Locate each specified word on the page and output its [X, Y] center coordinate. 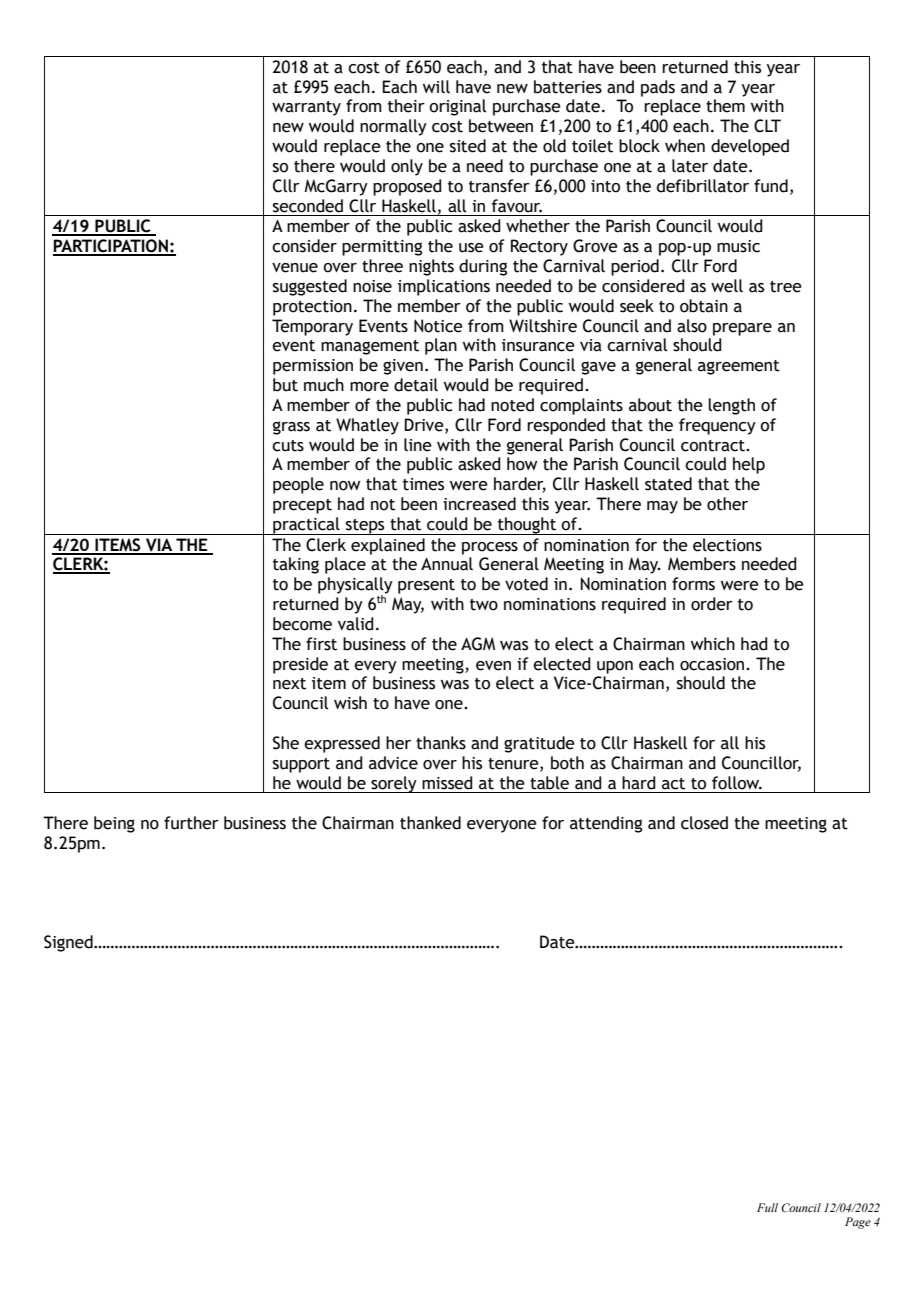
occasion [713, 664]
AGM [478, 644]
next [289, 684]
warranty [306, 108]
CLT [767, 126]
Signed [69, 943]
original [457, 107]
